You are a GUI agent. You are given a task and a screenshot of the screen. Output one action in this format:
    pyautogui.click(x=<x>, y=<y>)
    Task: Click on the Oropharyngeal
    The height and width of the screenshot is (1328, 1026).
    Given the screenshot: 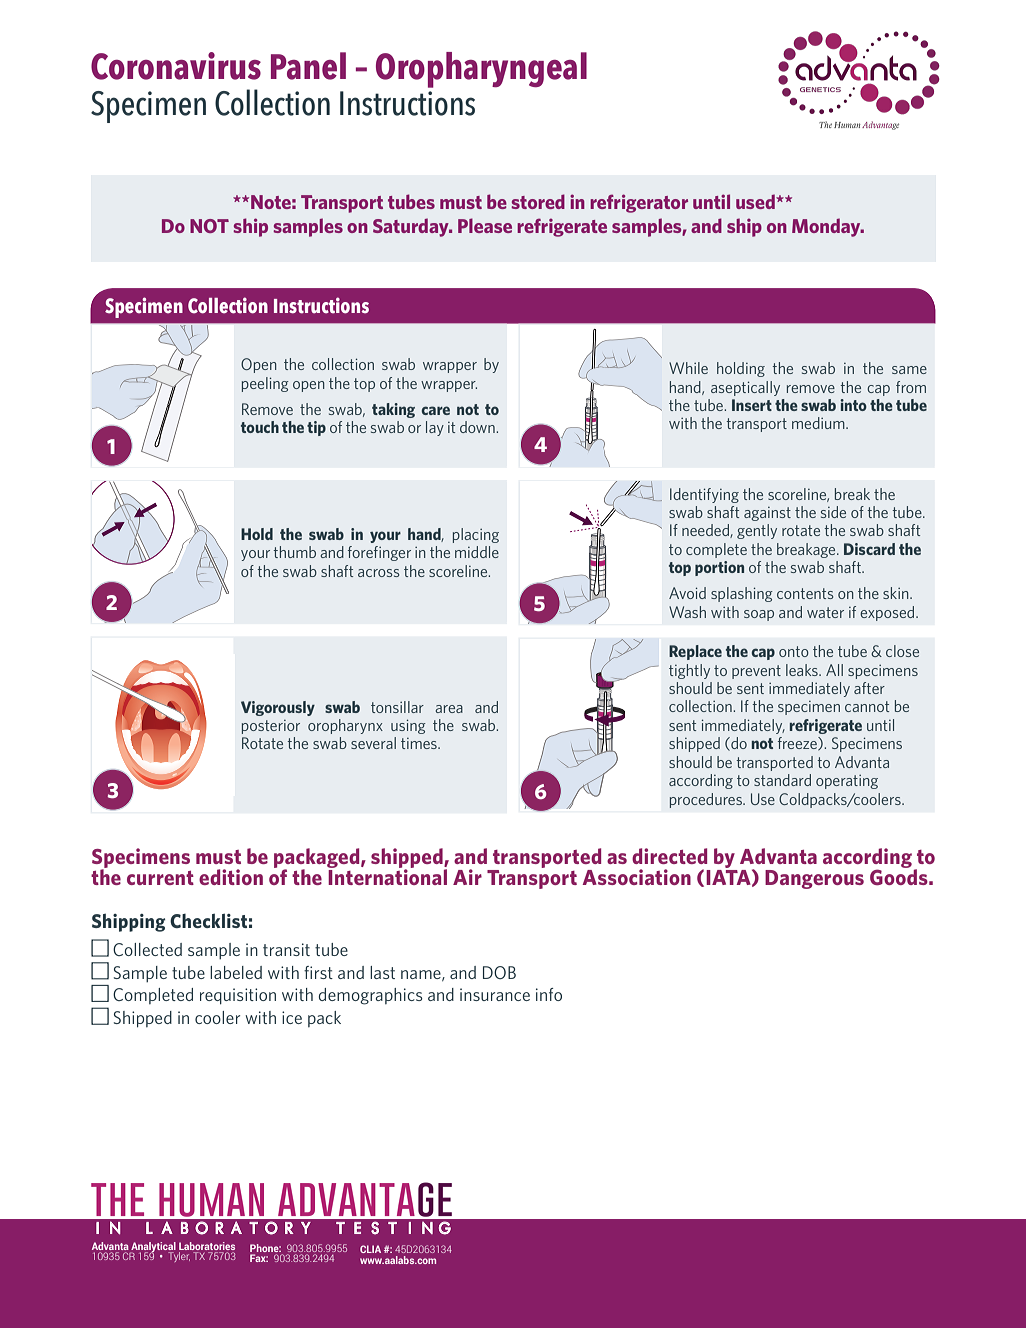 What is the action you would take?
    pyautogui.click(x=481, y=70)
